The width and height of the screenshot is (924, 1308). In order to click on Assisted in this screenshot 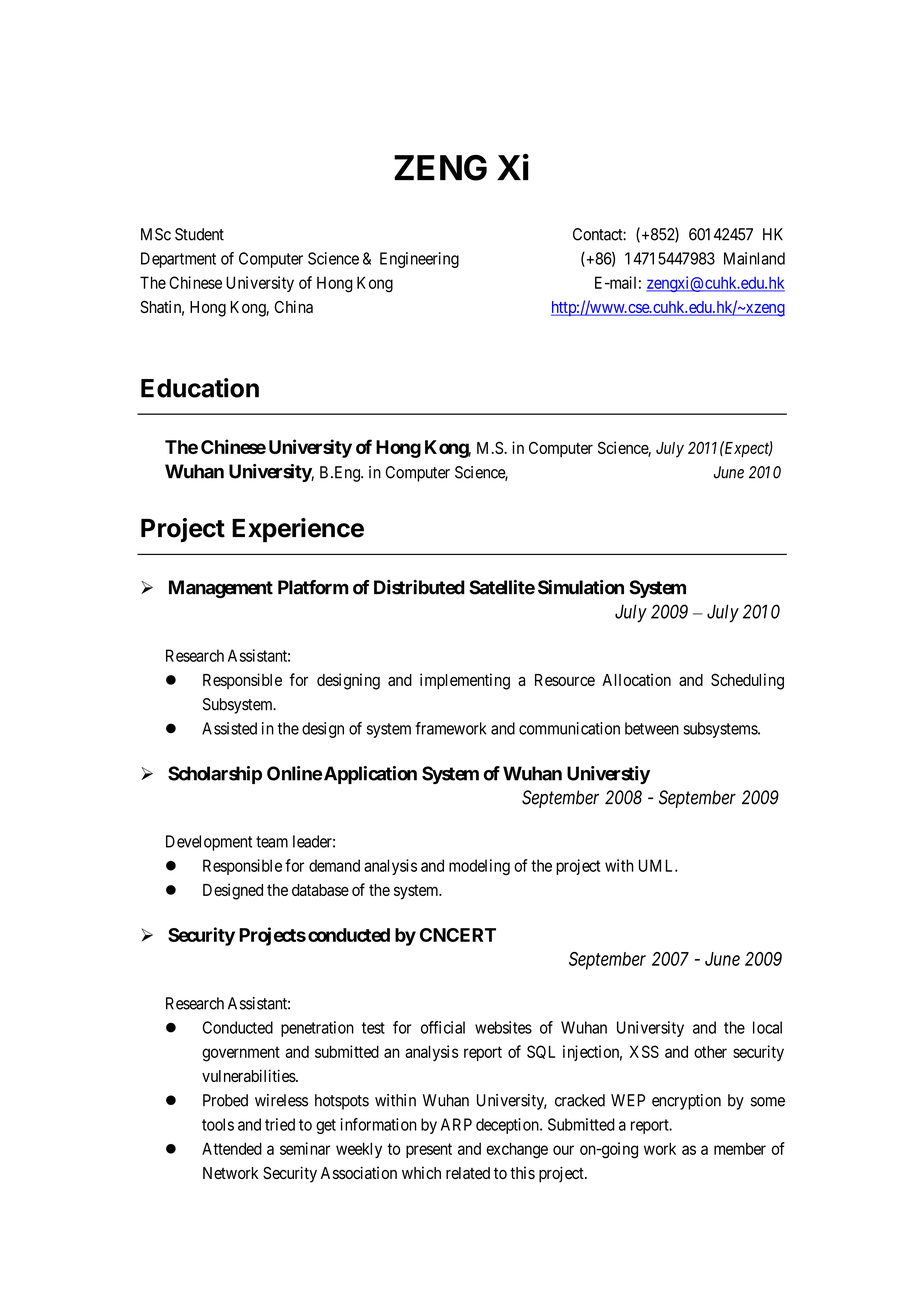, I will do `click(229, 728)`.
